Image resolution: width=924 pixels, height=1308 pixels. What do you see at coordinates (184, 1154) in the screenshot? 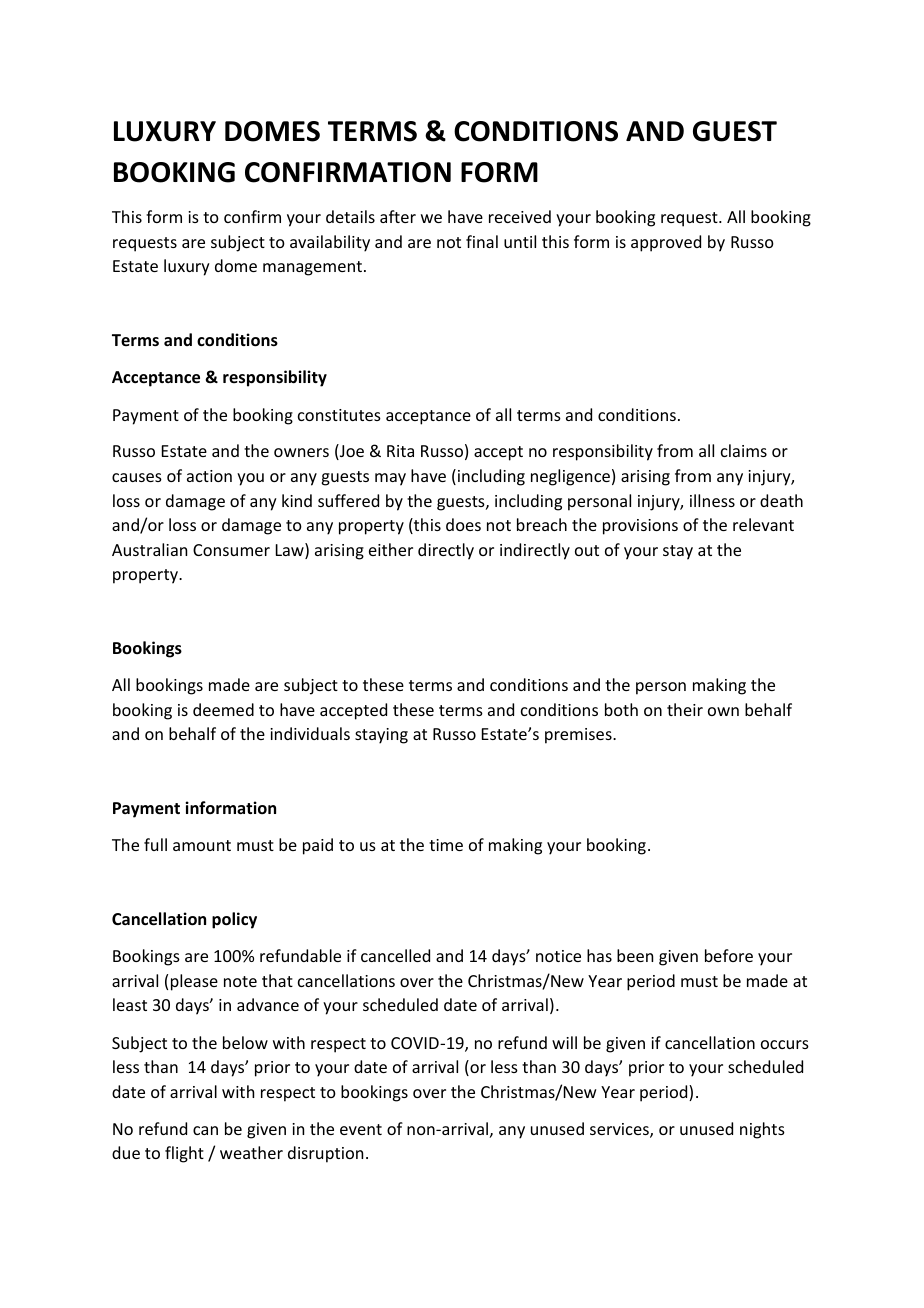
I see `flight` at bounding box center [184, 1154].
